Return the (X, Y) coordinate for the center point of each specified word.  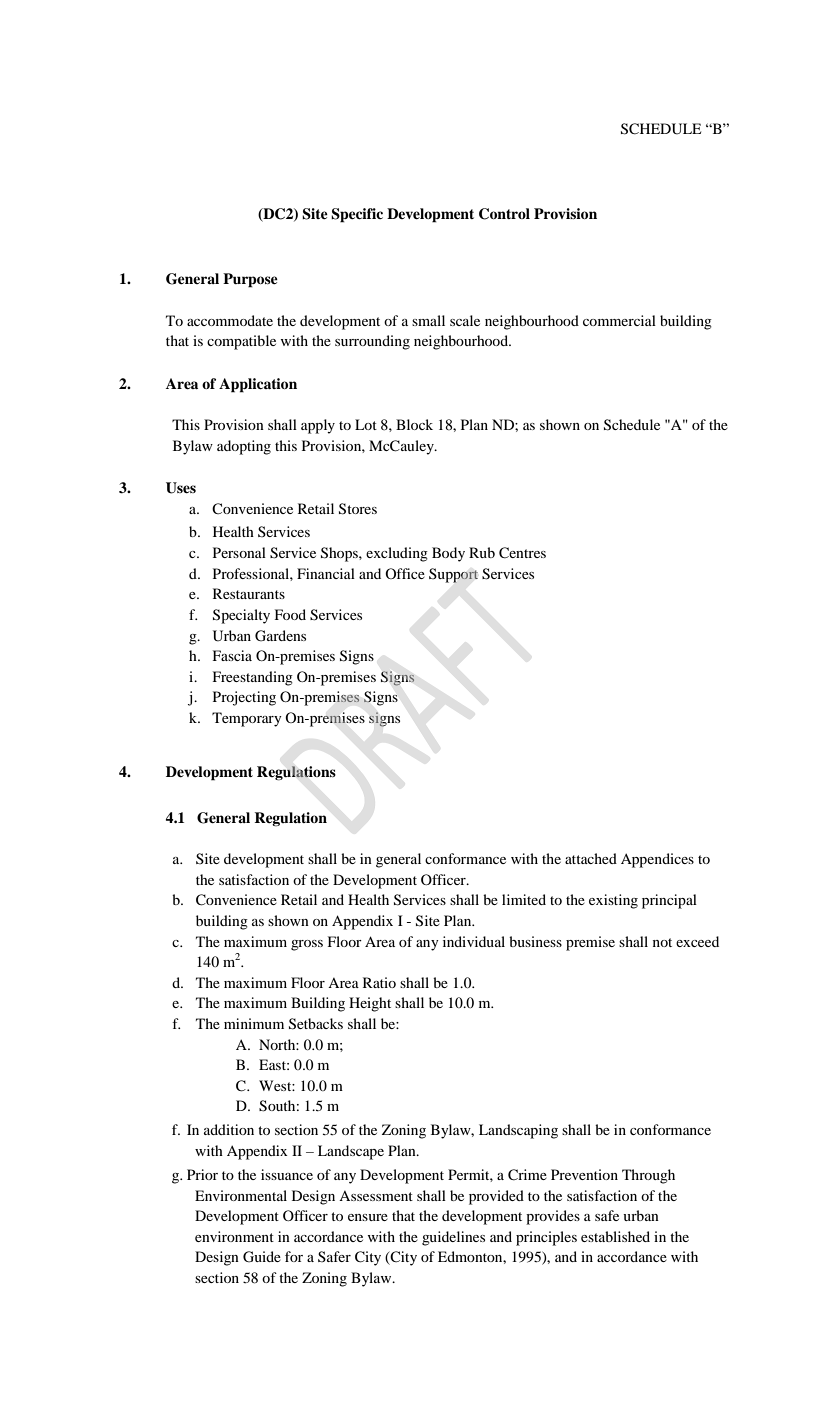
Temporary (247, 719)
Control (504, 214)
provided (496, 1197)
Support (453, 575)
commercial (619, 320)
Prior (202, 1174)
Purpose (250, 280)
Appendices (657, 860)
